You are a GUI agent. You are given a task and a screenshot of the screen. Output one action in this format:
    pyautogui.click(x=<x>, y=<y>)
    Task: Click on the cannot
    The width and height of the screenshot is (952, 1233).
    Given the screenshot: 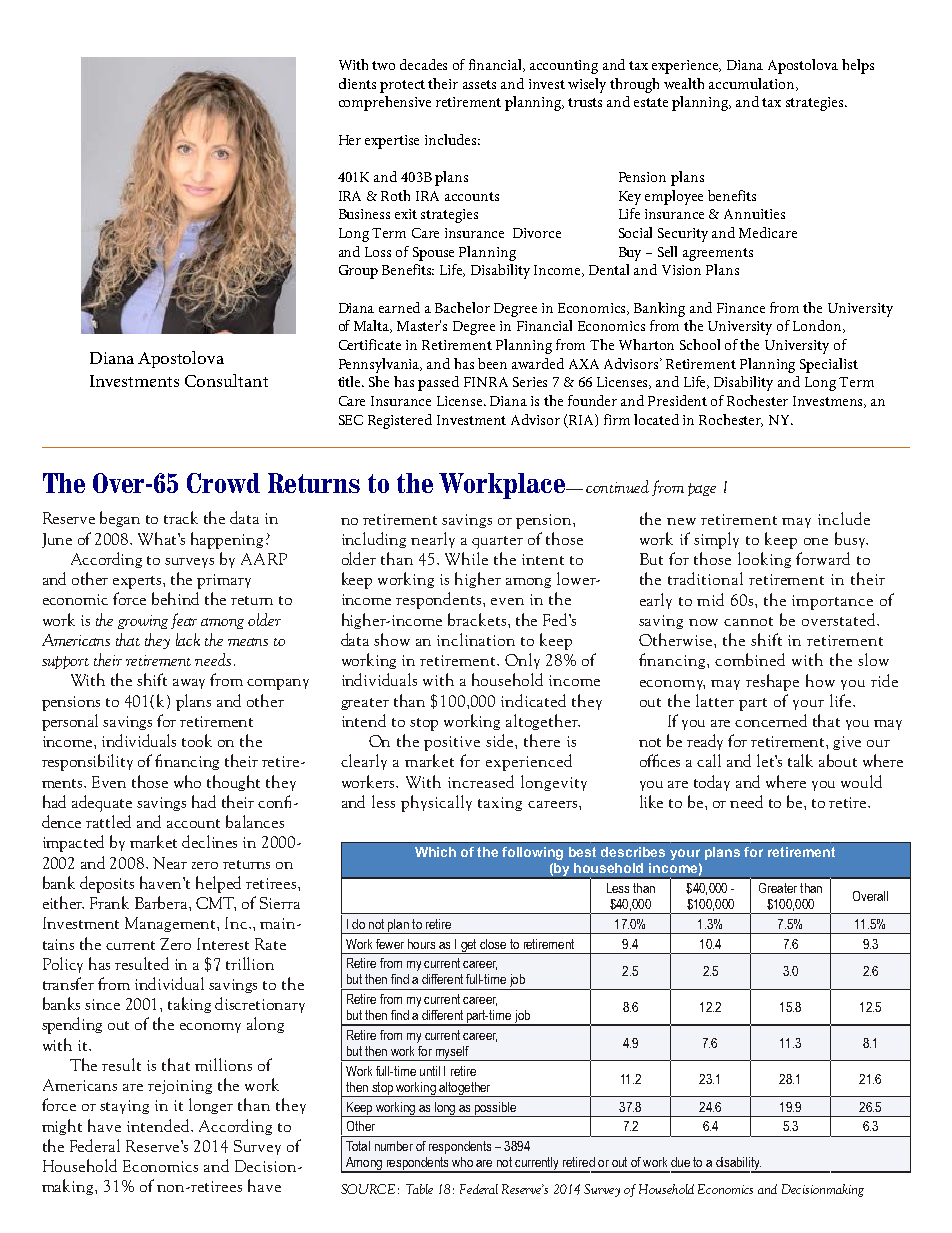 What is the action you would take?
    pyautogui.click(x=748, y=621)
